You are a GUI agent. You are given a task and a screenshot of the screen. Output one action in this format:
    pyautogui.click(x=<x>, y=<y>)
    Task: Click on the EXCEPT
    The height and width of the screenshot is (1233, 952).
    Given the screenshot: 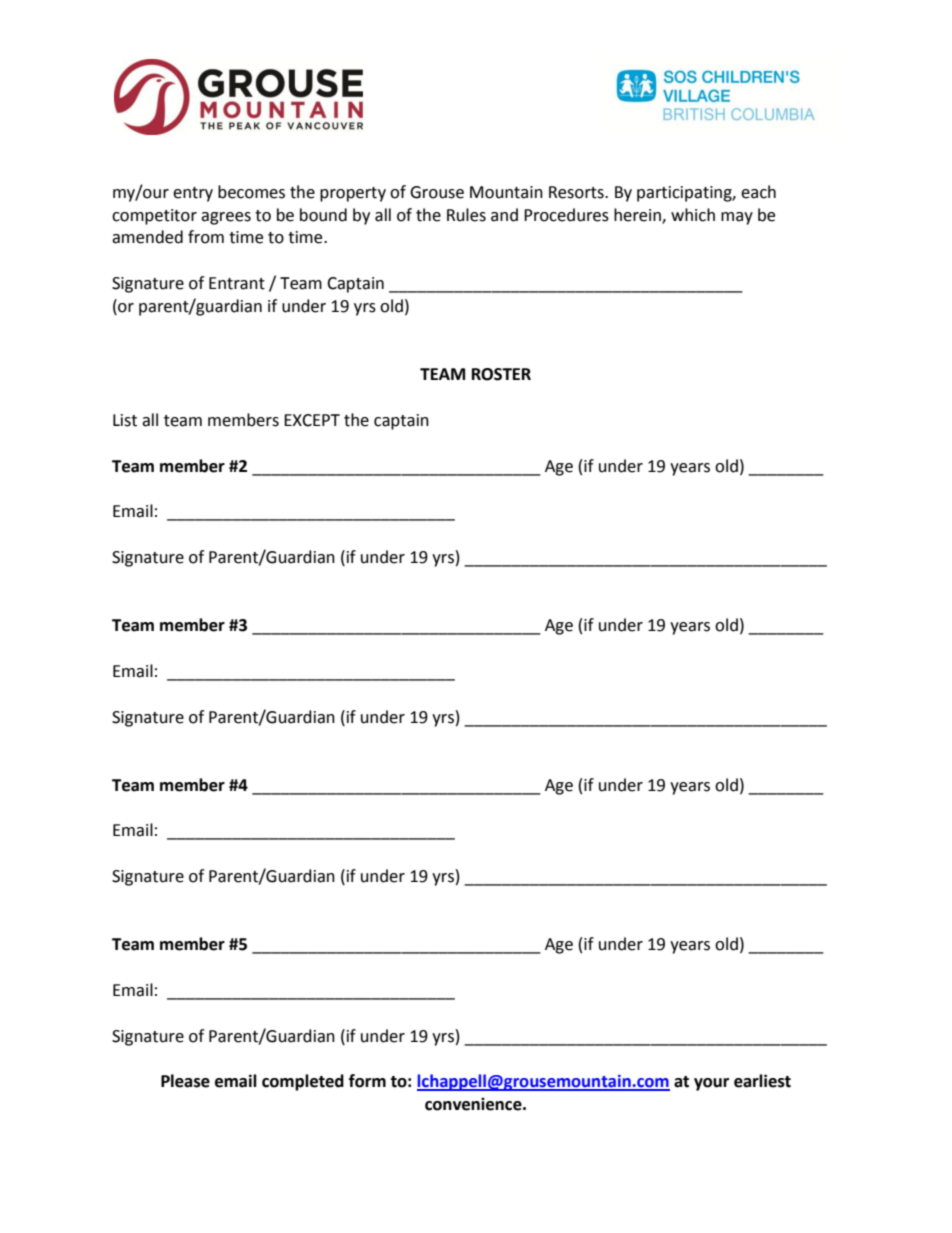 What is the action you would take?
    pyautogui.click(x=312, y=420)
